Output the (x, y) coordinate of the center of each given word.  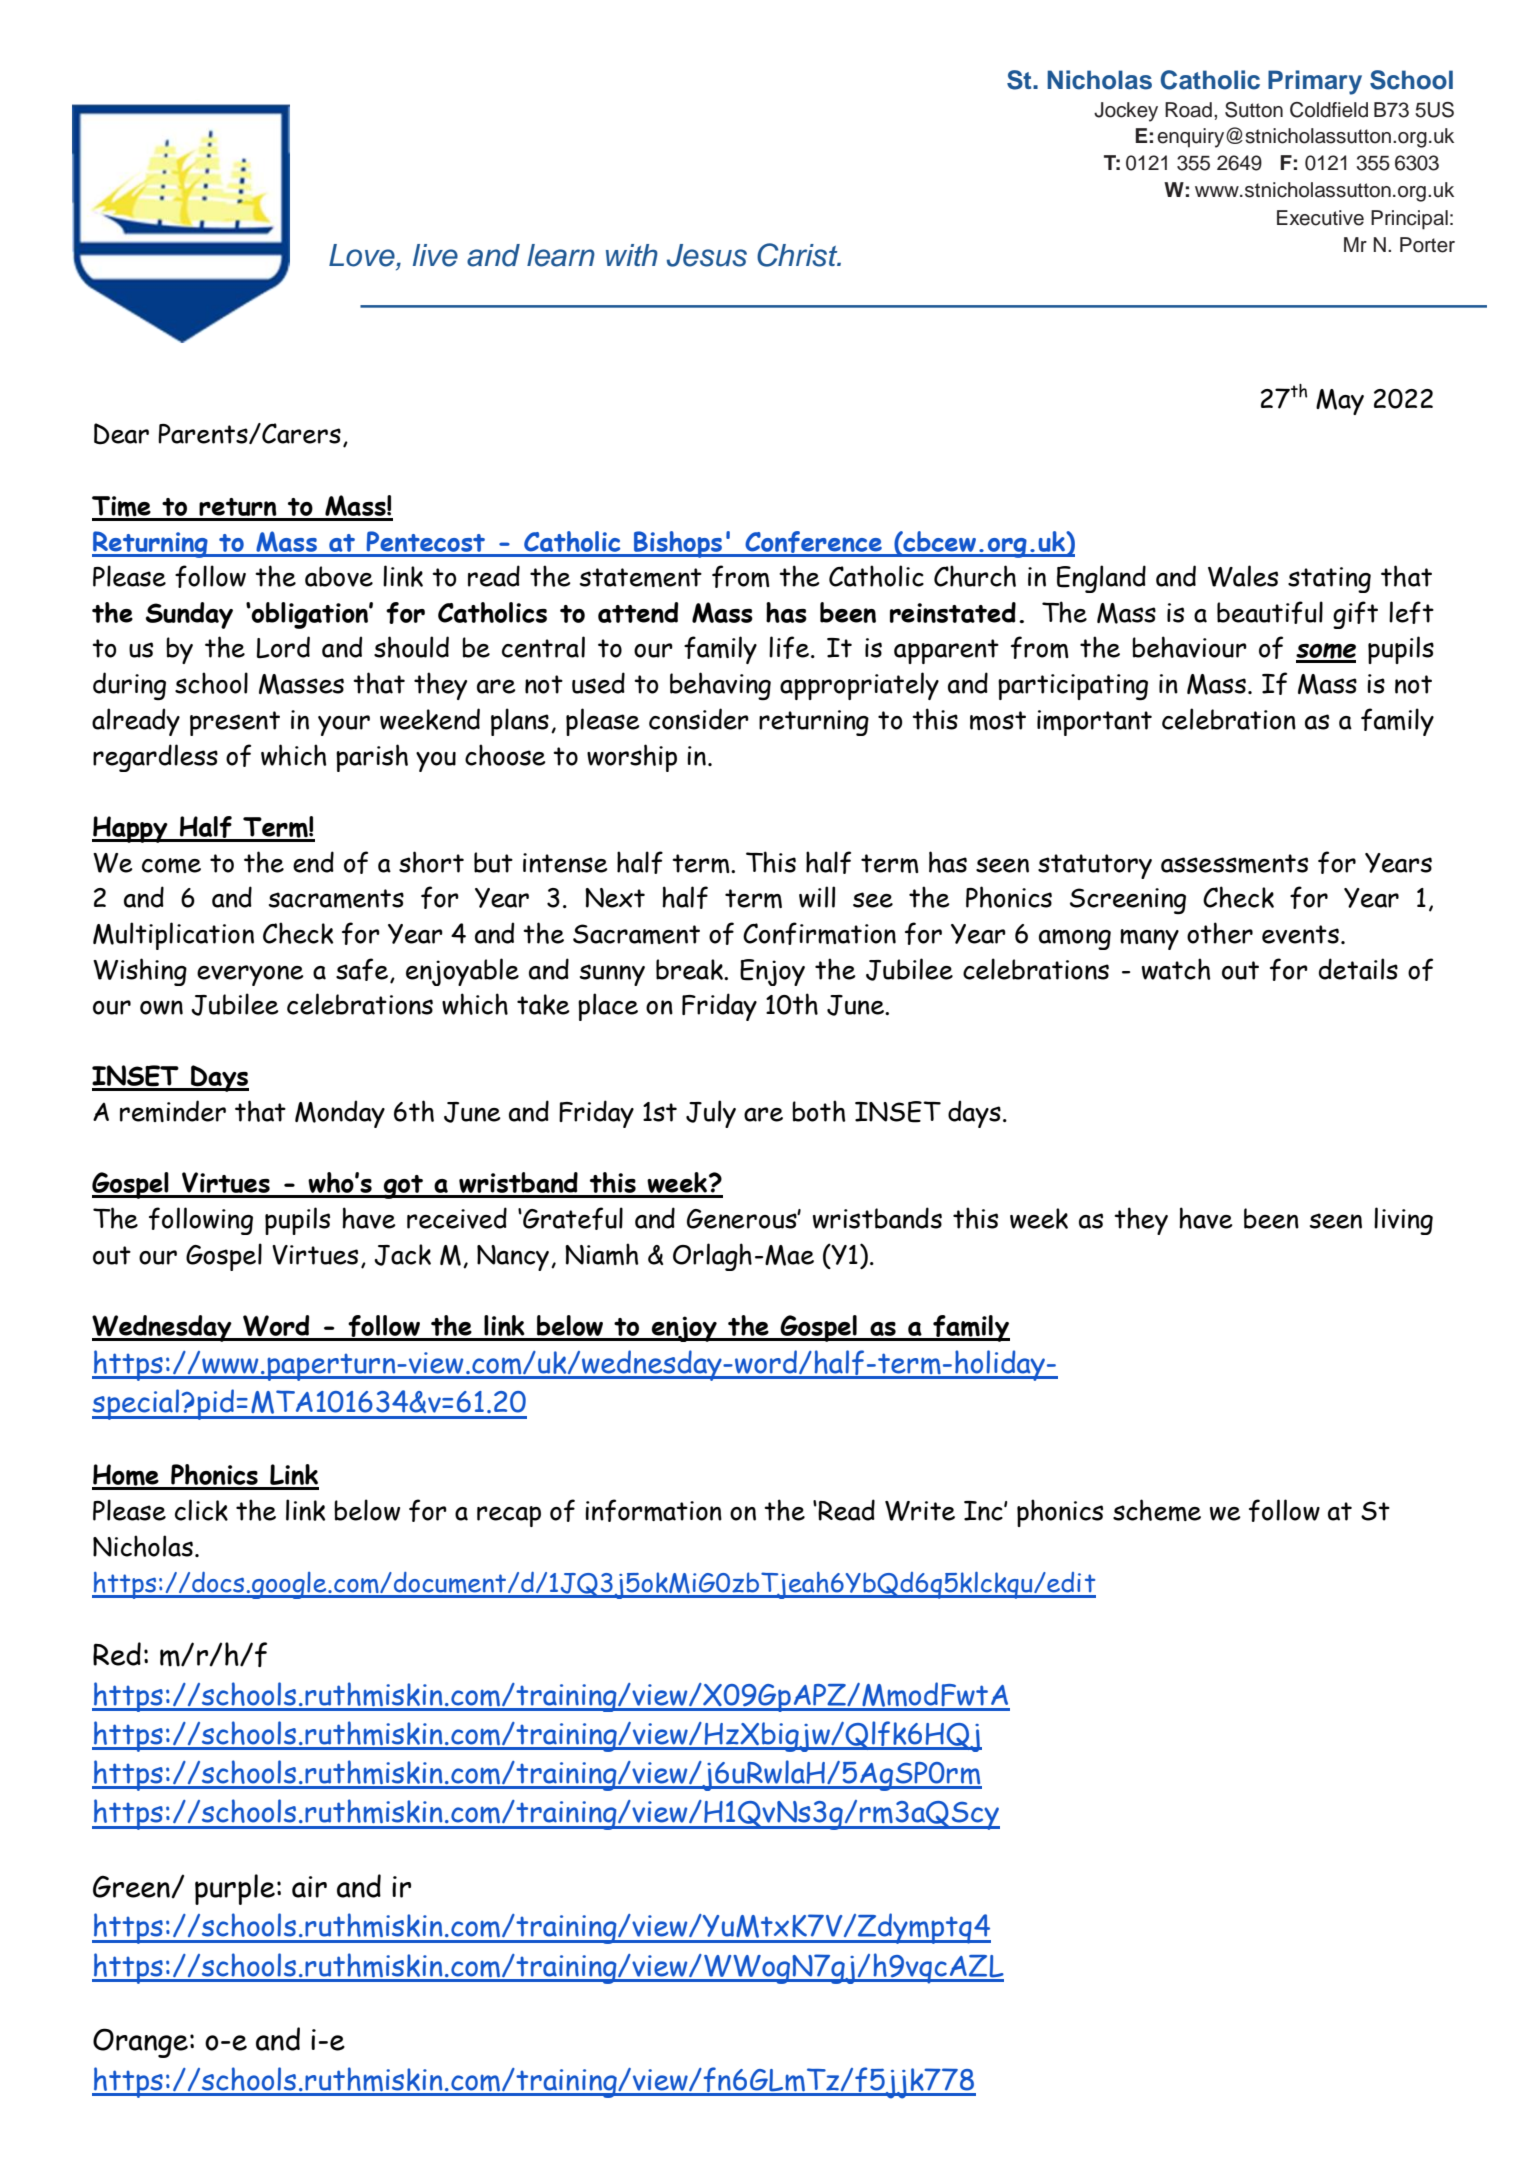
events (1300, 934)
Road (1188, 110)
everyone (250, 975)
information (653, 1510)
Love (362, 255)
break (690, 969)
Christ (798, 255)
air (309, 1887)
